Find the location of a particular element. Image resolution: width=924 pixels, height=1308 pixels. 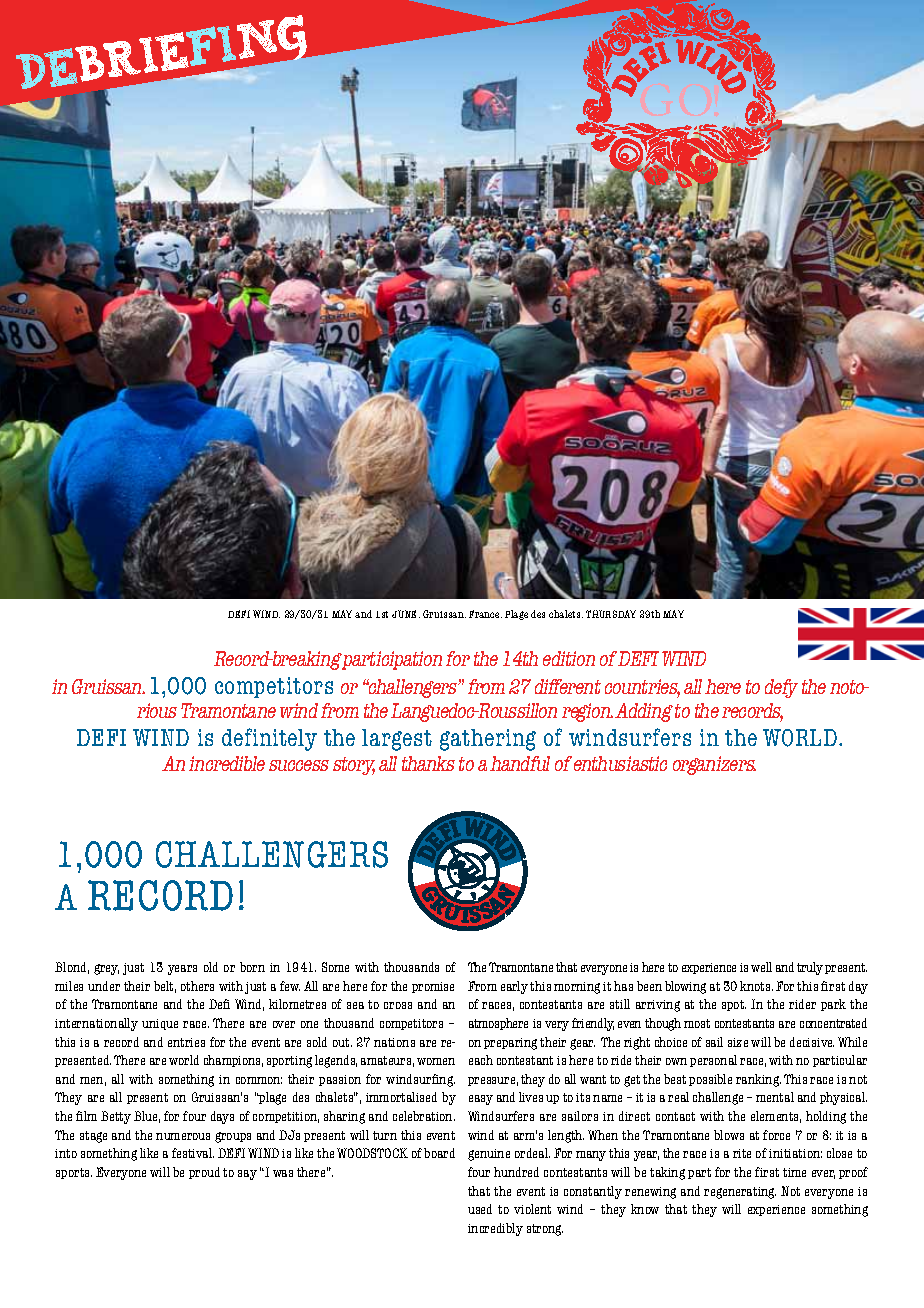

well is located at coordinates (761, 967).
